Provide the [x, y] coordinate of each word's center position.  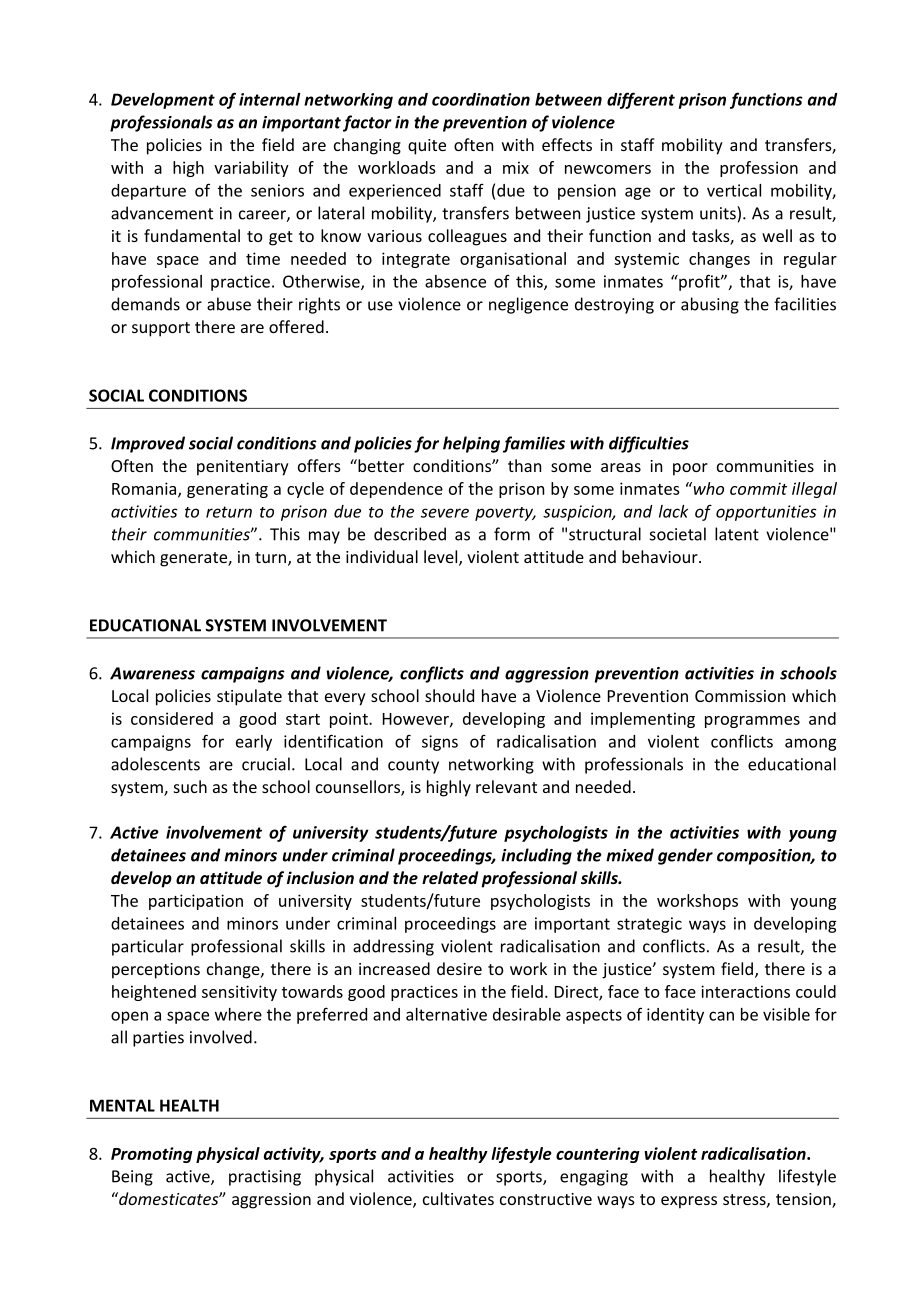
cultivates [458, 1198]
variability [251, 169]
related [450, 877]
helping [471, 444]
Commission [740, 696]
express [689, 1202]
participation [196, 902]
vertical [734, 190]
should [449, 695]
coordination [481, 99]
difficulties [649, 444]
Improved [148, 444]
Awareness [152, 673]
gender [685, 856]
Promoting [152, 1155]
